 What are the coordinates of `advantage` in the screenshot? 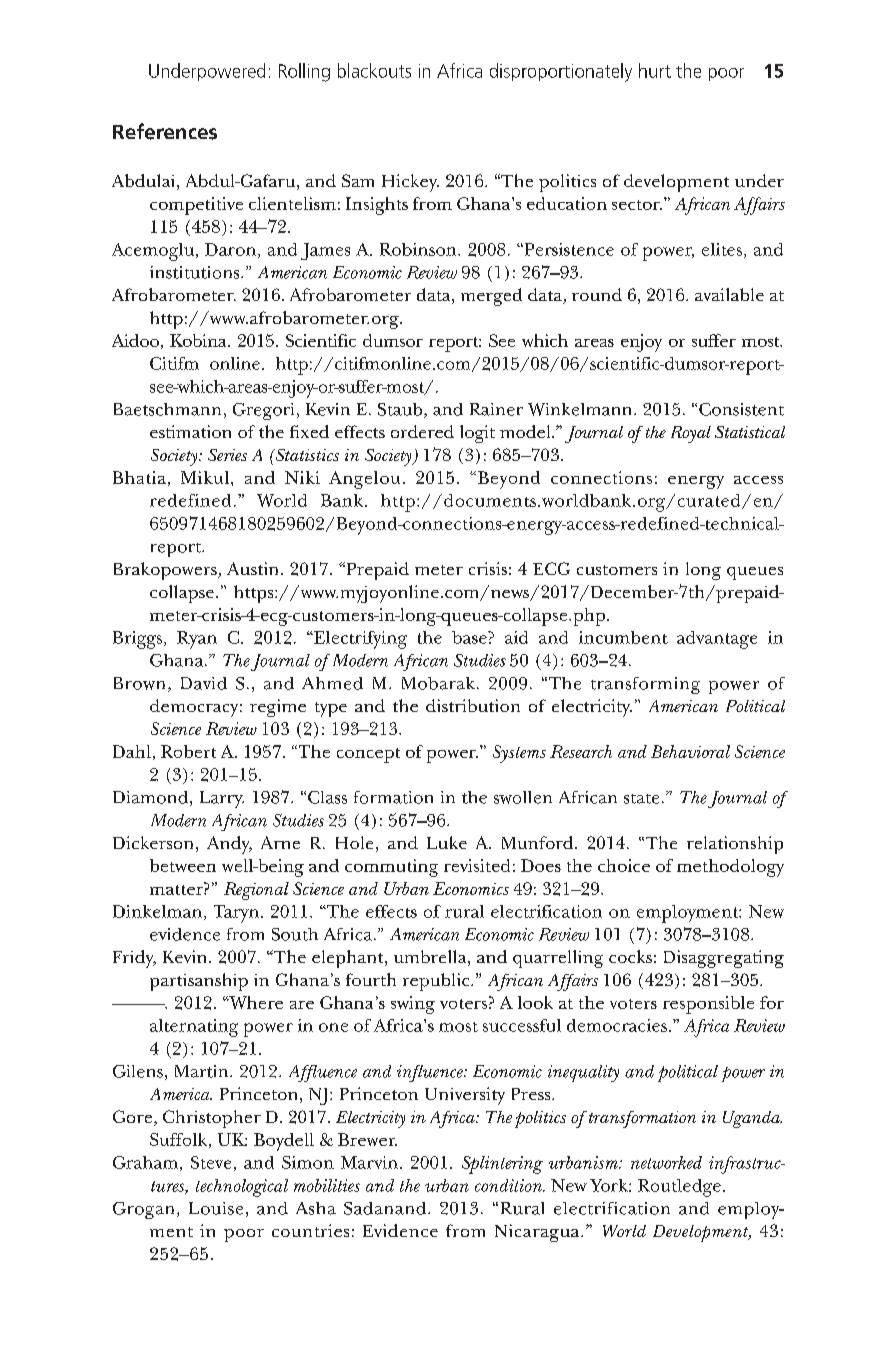 It's located at (717, 640).
